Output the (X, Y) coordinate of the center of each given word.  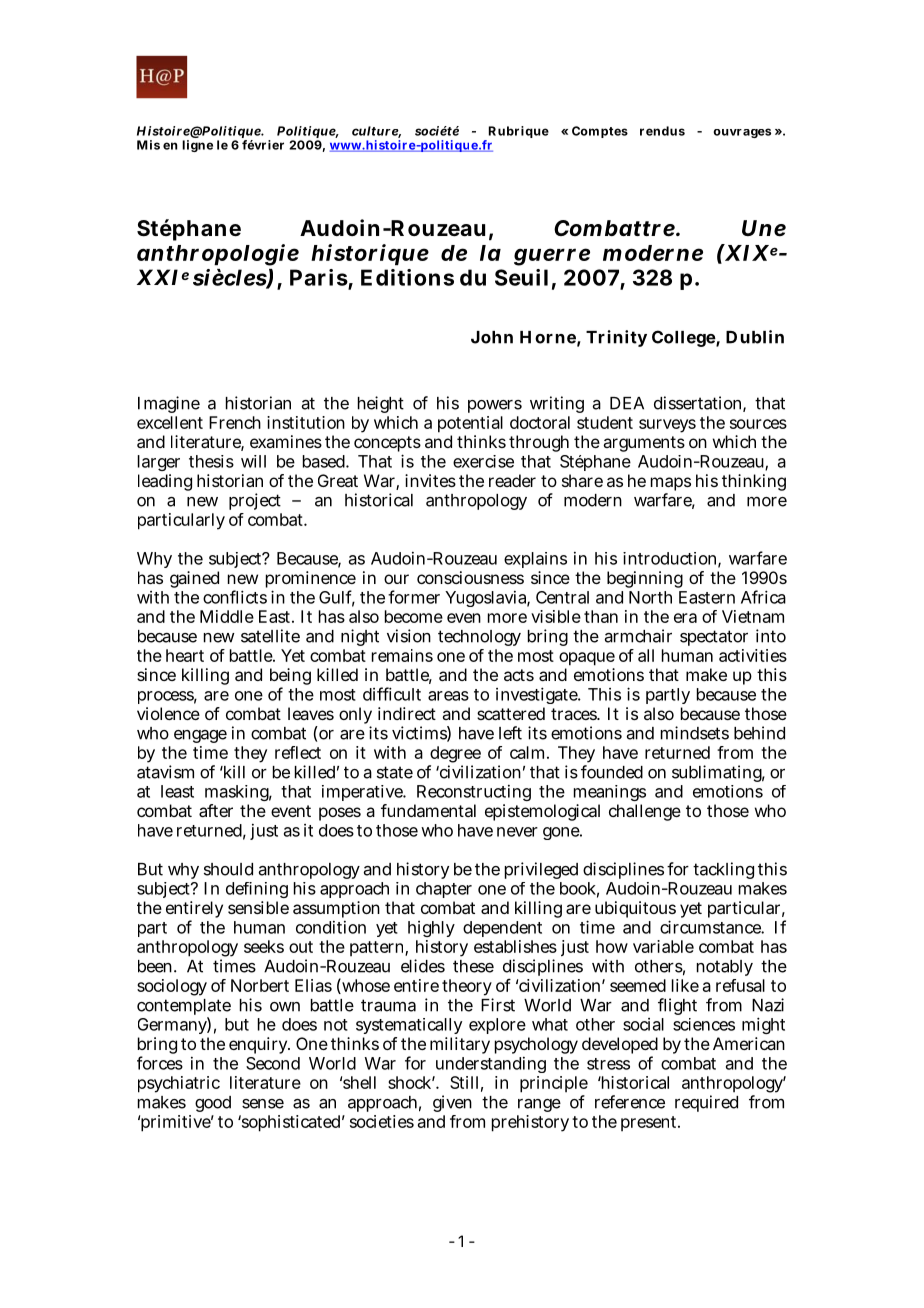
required (706, 1103)
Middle (227, 616)
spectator (714, 638)
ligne (197, 146)
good (213, 1104)
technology (479, 638)
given (452, 1103)
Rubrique (517, 133)
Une (764, 228)
